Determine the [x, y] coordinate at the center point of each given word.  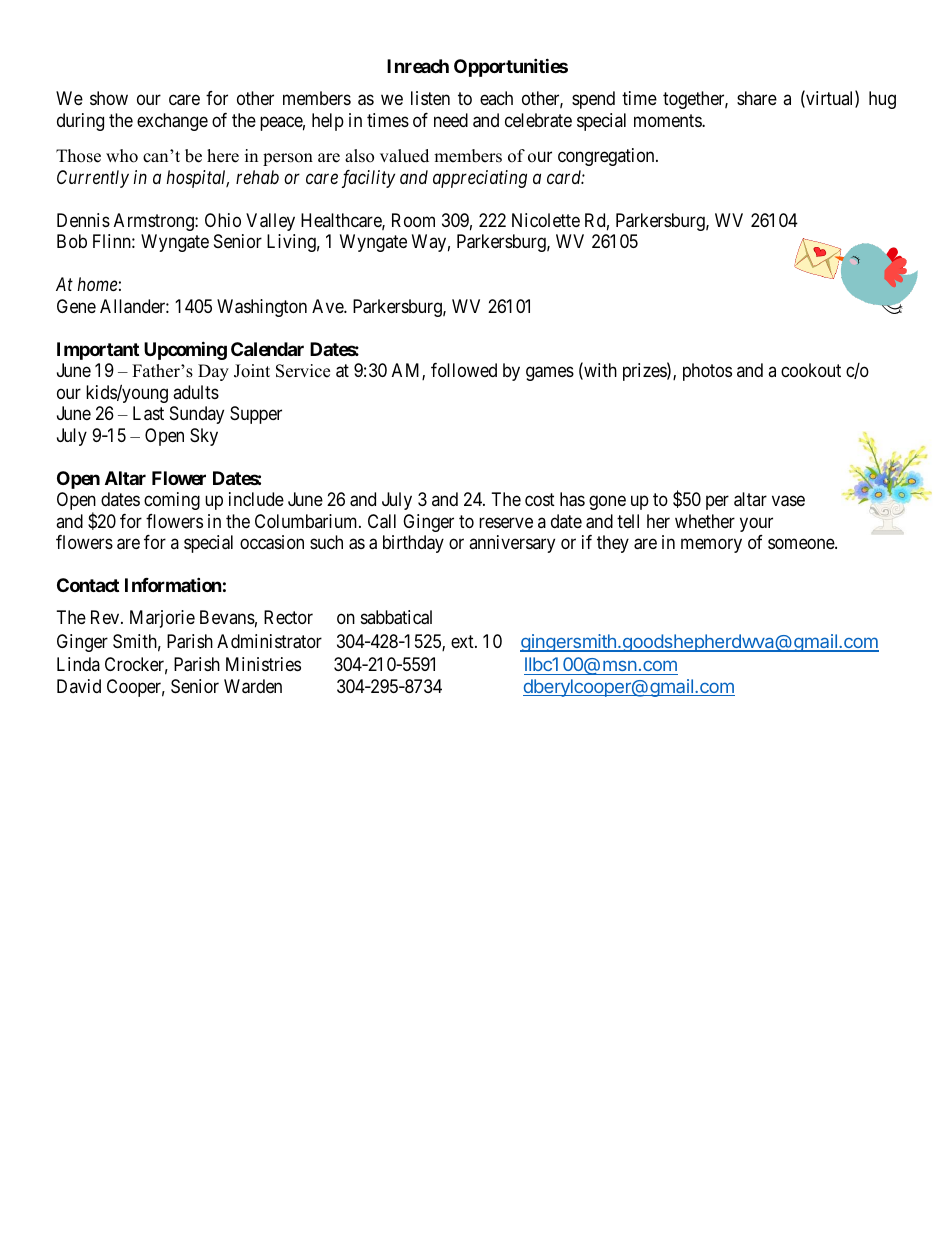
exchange [172, 122]
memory [711, 546]
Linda [78, 664]
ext [463, 641]
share [757, 98]
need [451, 120]
